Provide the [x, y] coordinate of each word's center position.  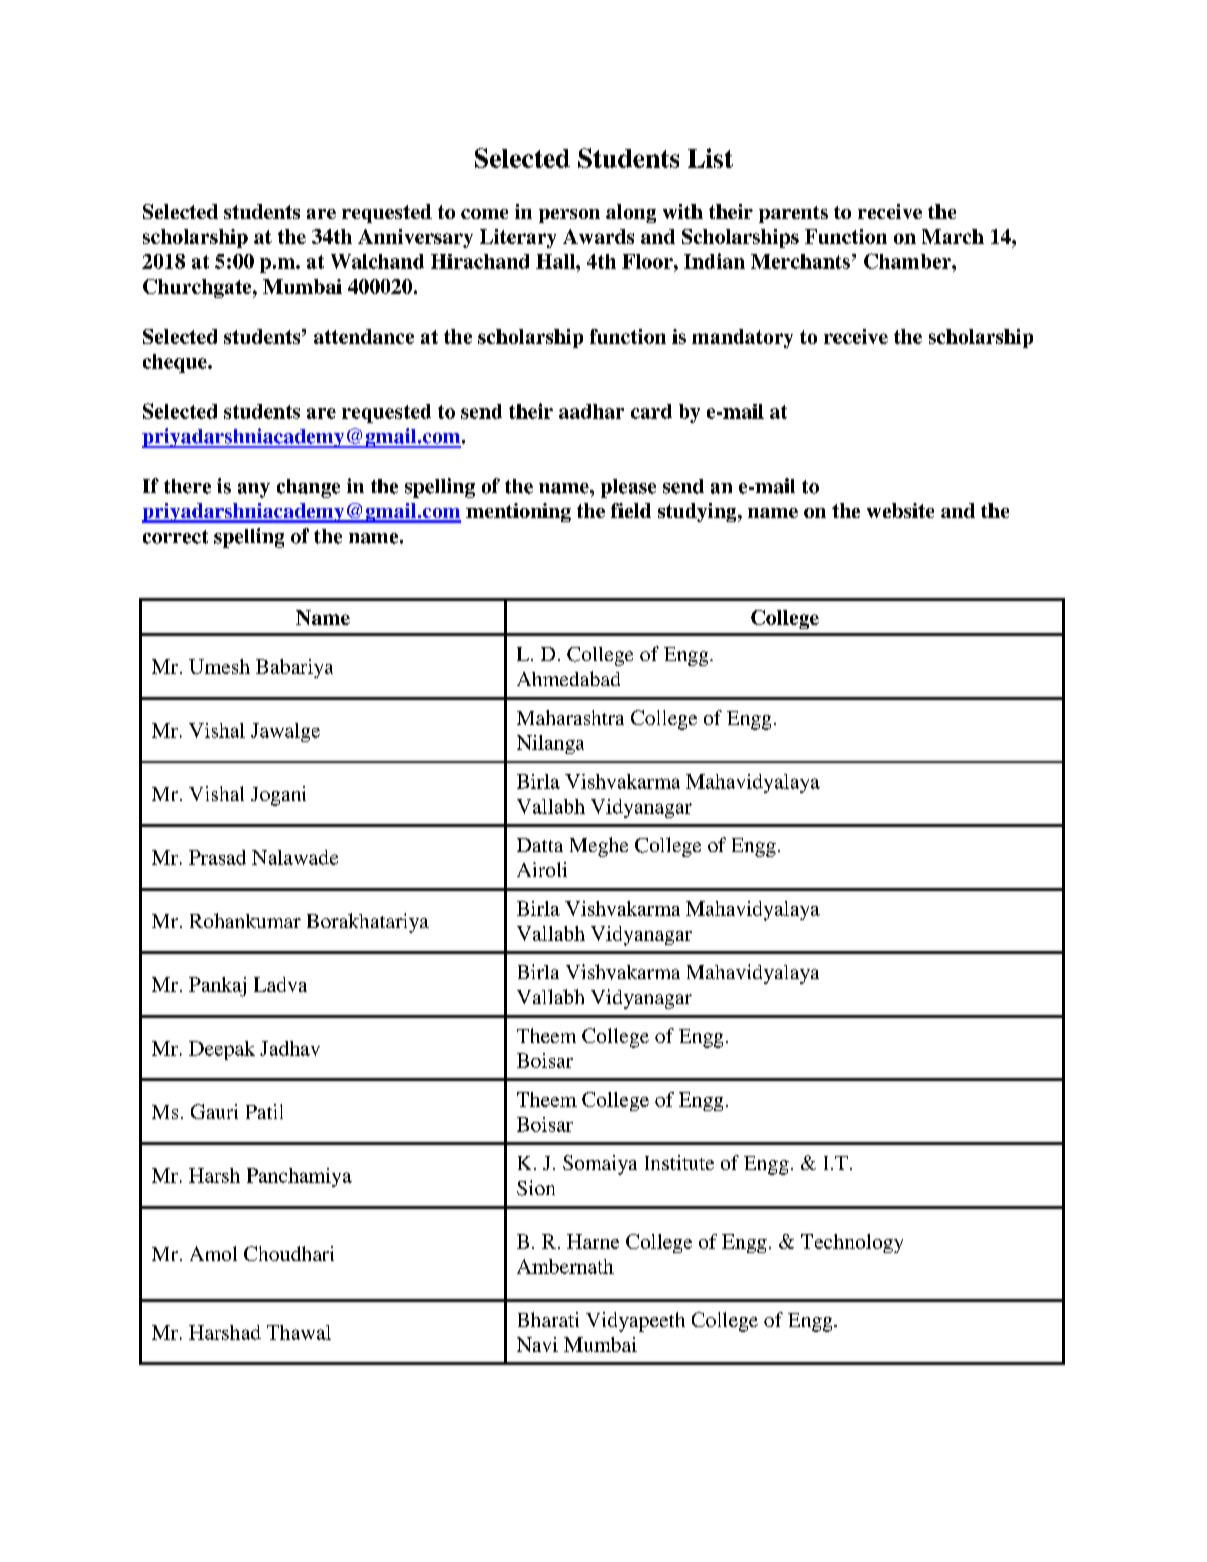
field [631, 510]
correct [175, 537]
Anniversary [415, 238]
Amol [213, 1253]
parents [793, 214]
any [254, 490]
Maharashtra [570, 717]
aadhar [591, 411]
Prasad [217, 857]
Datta [540, 845]
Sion [536, 1188]
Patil [264, 1111]
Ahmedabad [568, 678]
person [569, 216]
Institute [679, 1162]
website [900, 510]
